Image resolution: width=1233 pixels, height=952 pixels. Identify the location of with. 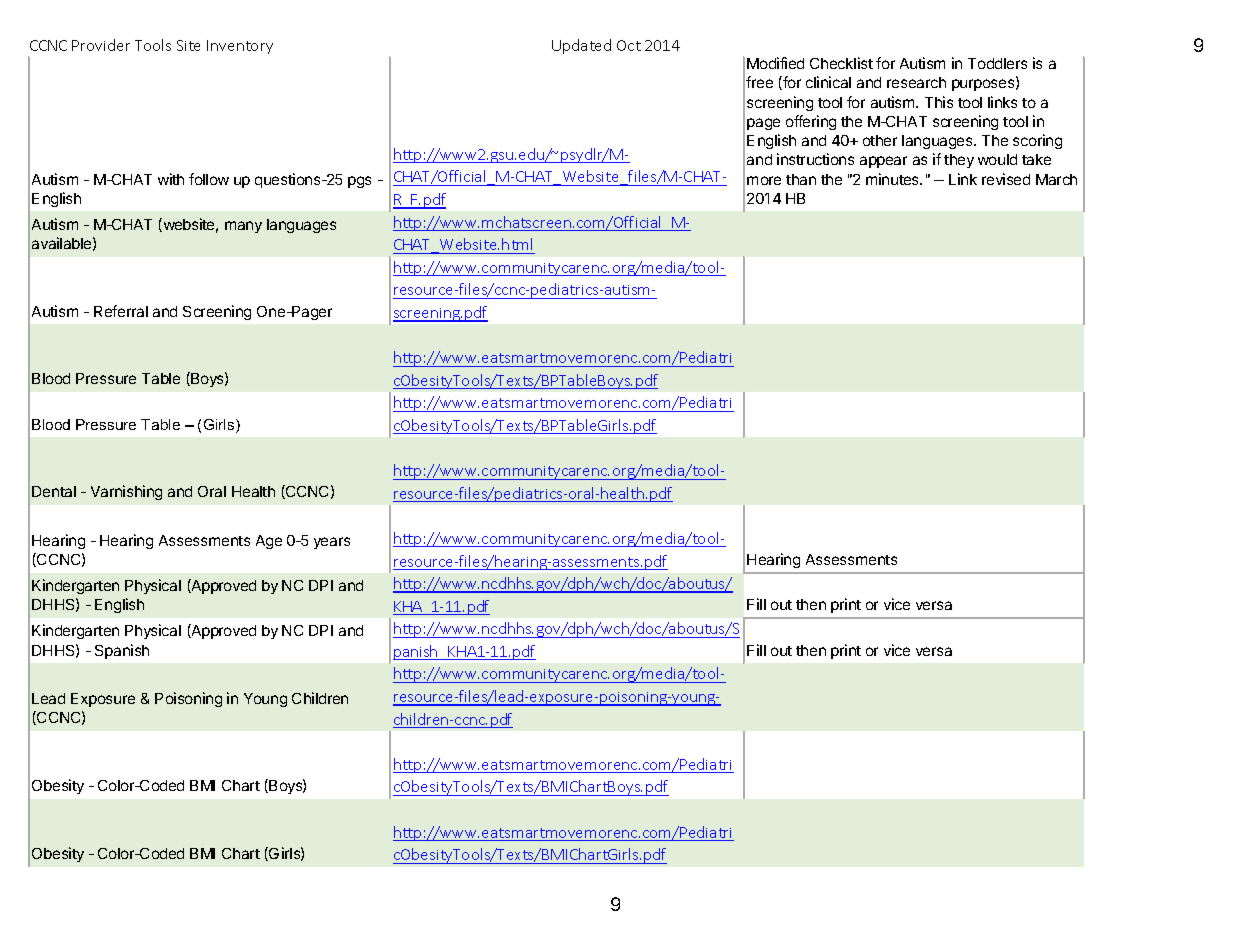
(171, 179).
